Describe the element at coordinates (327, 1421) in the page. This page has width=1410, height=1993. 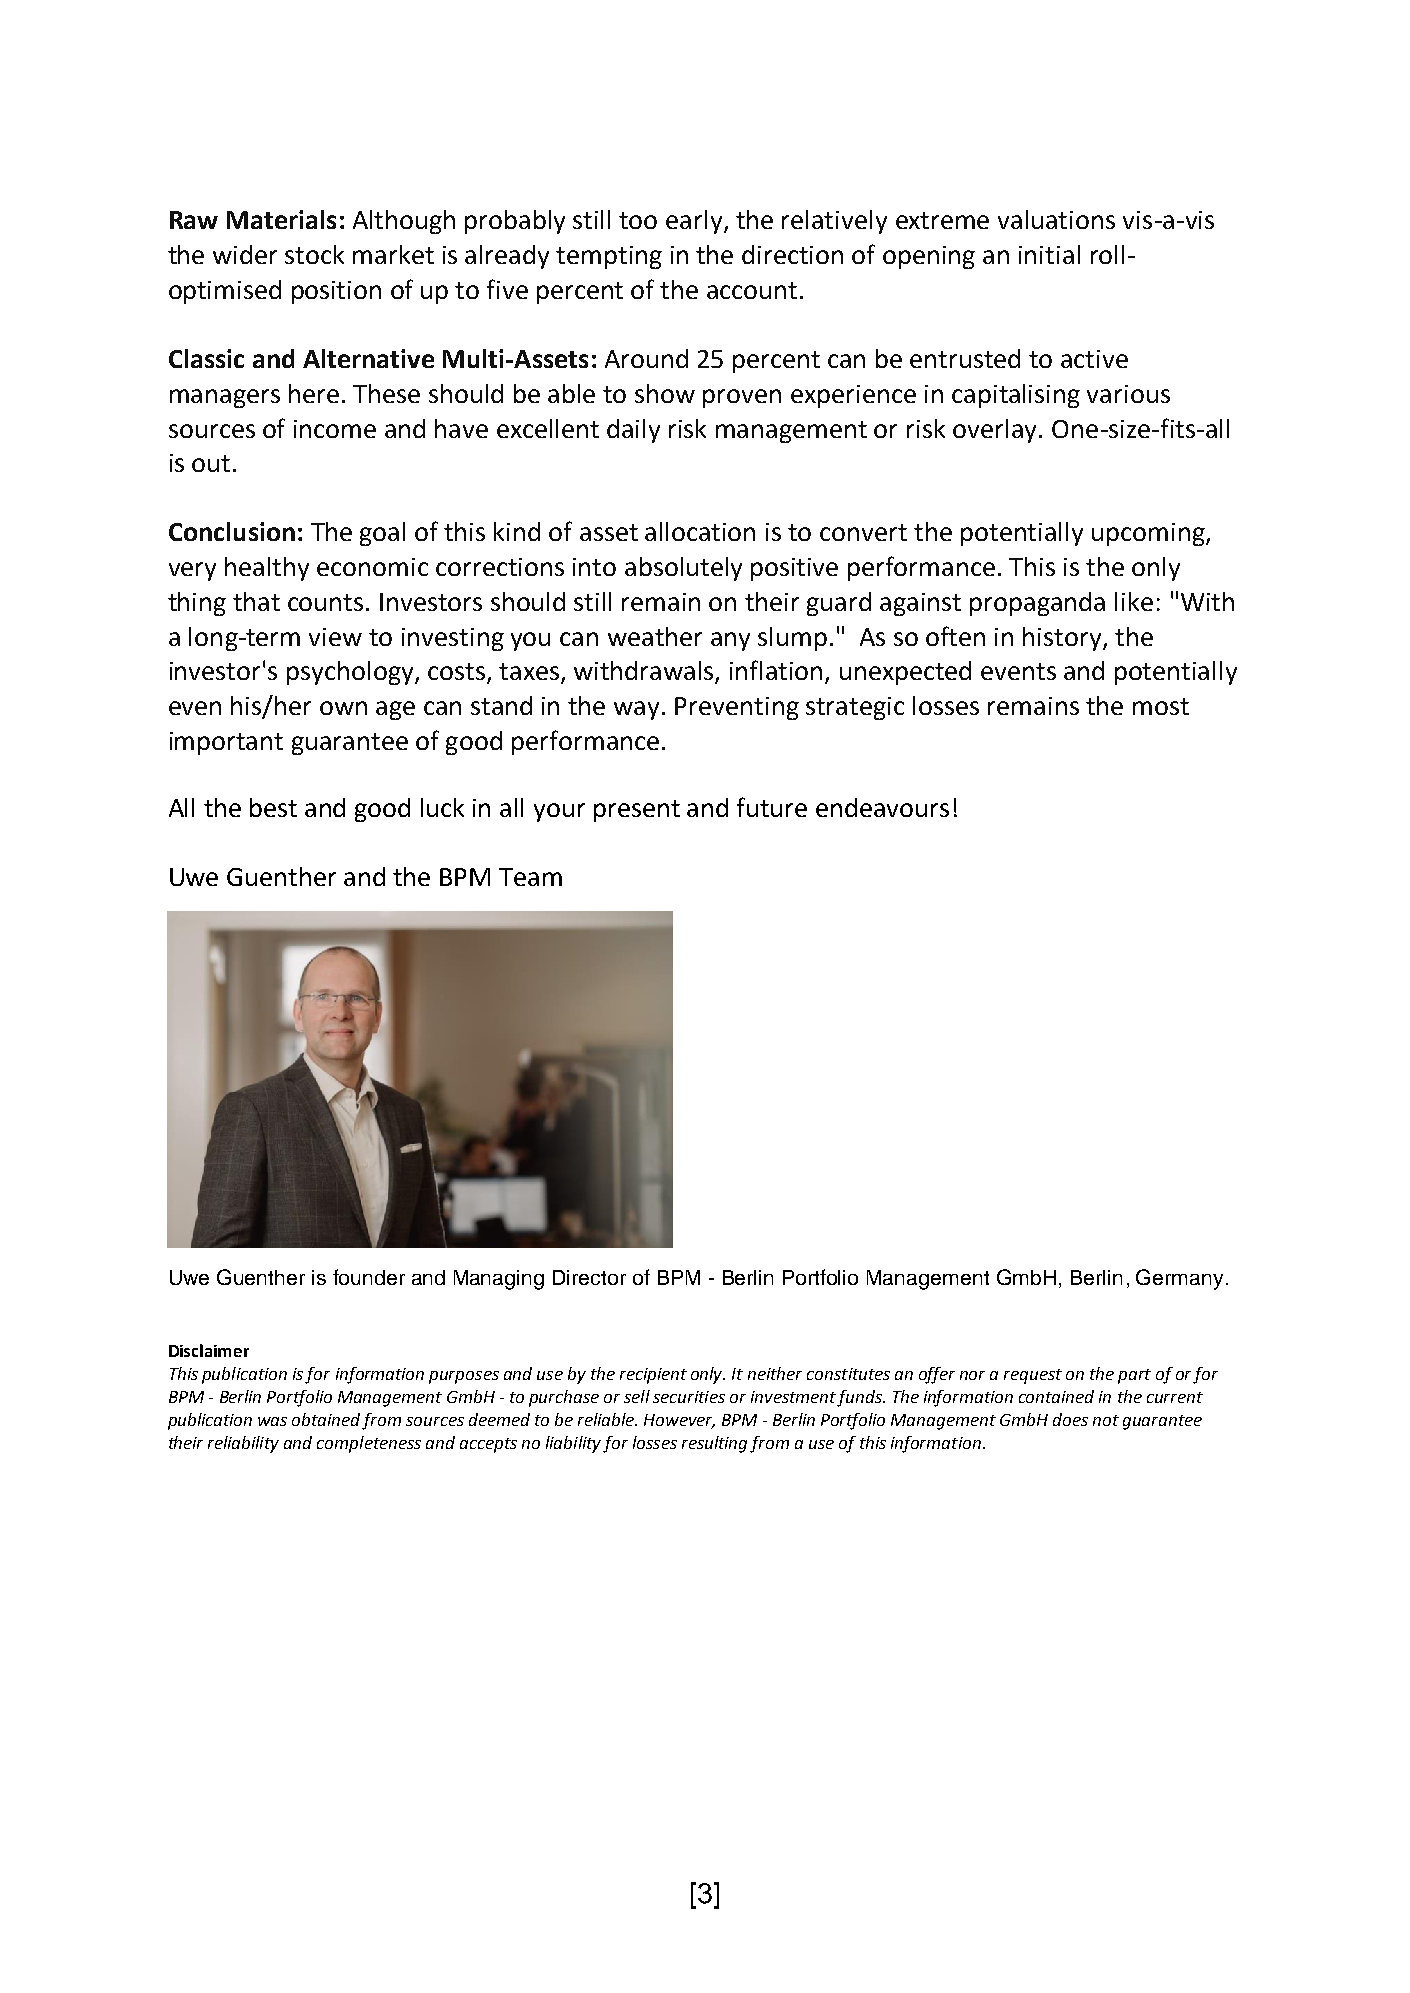
I see `obtained` at that location.
